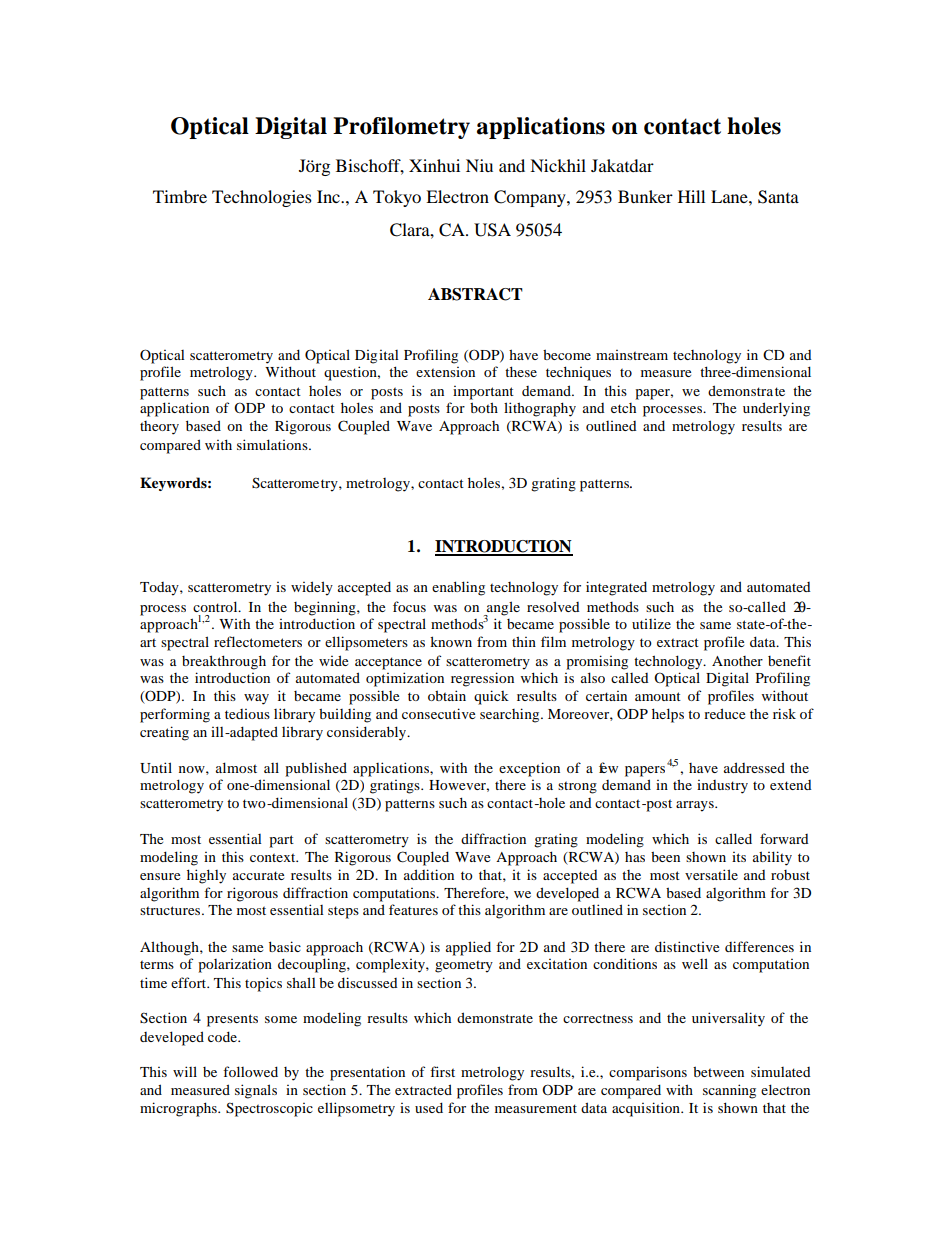 The image size is (952, 1233). What do you see at coordinates (691, 196) in the screenshot?
I see `Hill` at bounding box center [691, 196].
